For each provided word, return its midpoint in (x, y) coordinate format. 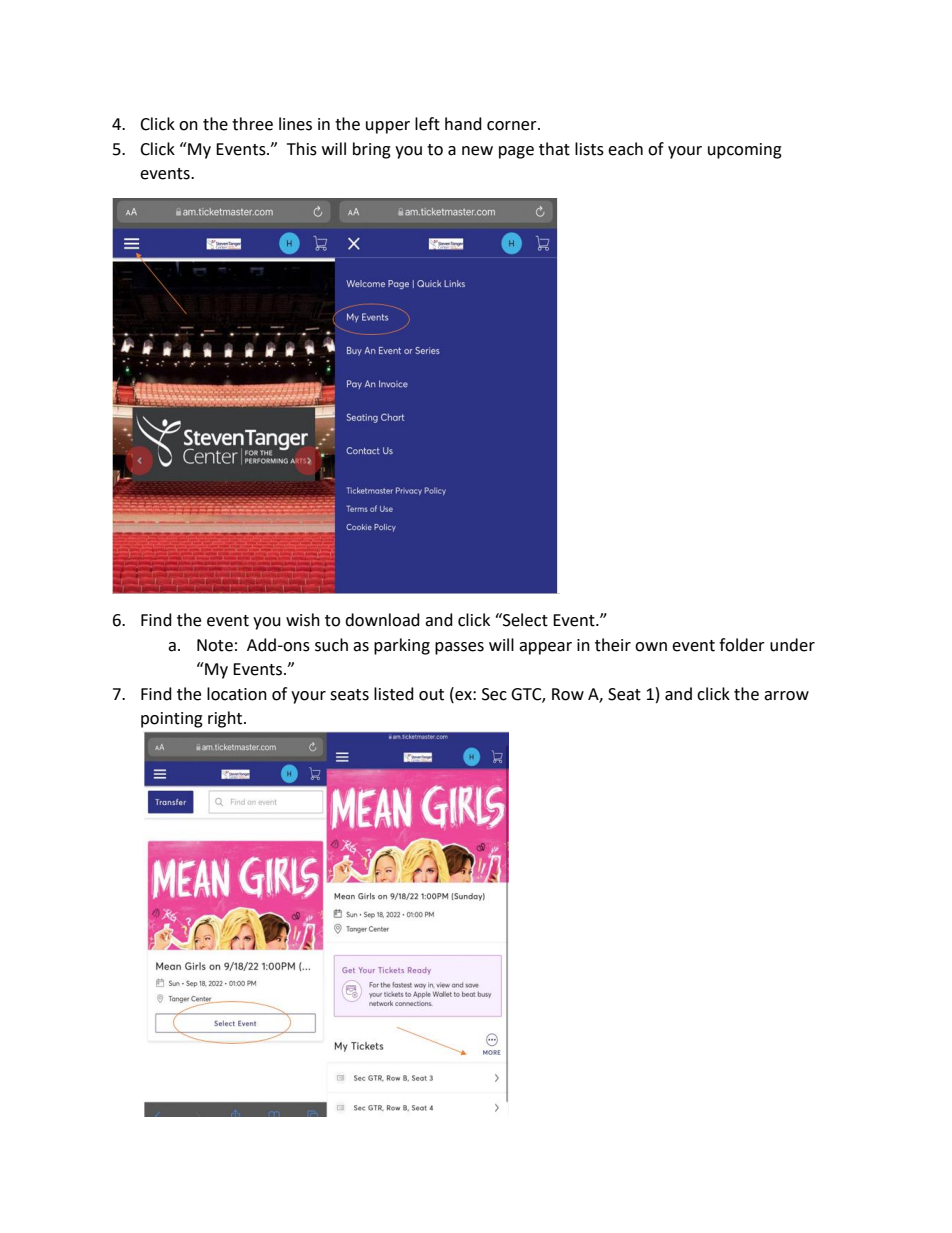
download (382, 620)
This (302, 149)
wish (303, 620)
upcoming (745, 151)
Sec (494, 694)
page (516, 152)
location (237, 694)
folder (742, 645)
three (252, 124)
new (477, 151)
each (625, 149)
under (792, 645)
